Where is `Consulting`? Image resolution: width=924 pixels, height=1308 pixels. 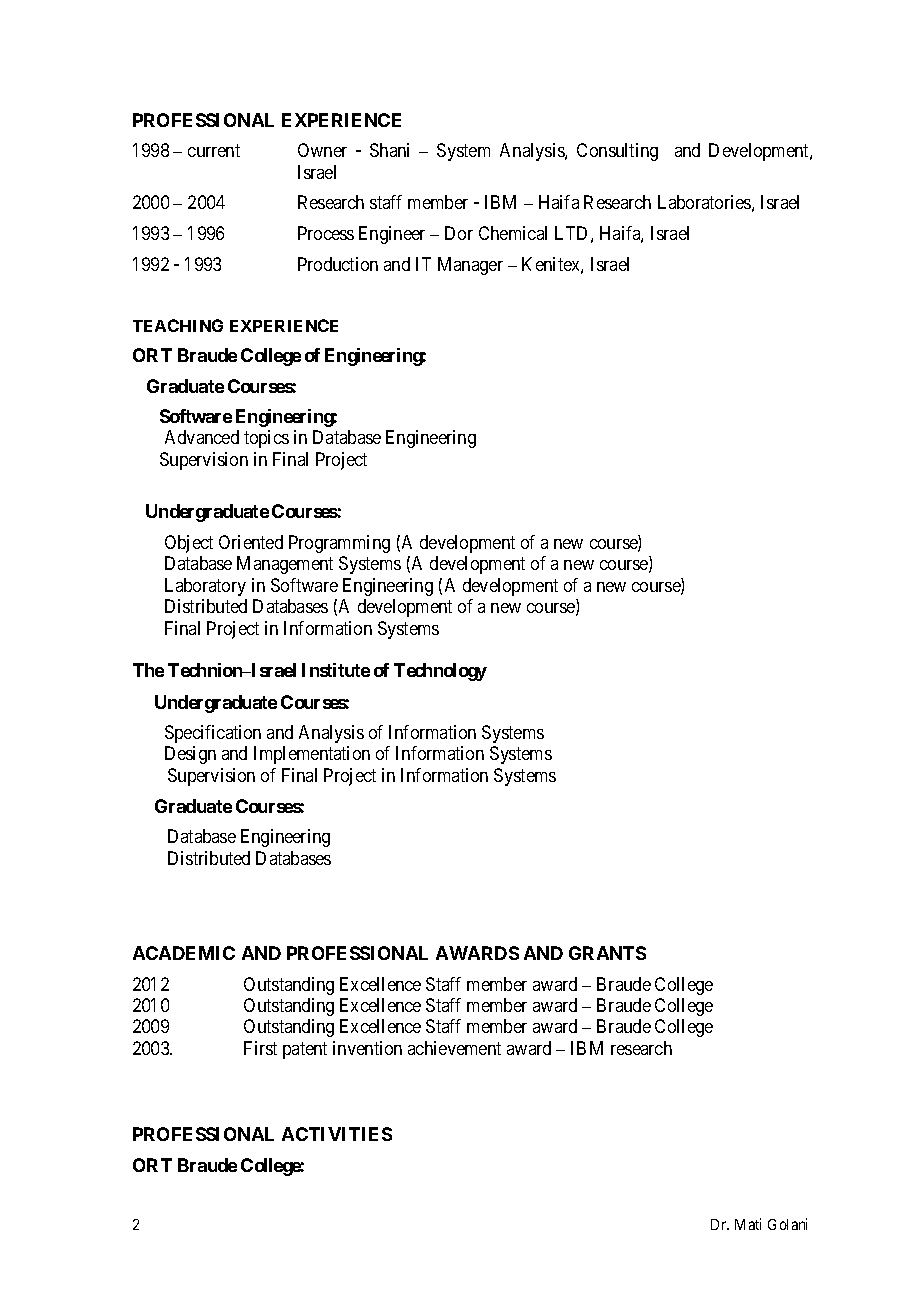 Consulting is located at coordinates (617, 152).
